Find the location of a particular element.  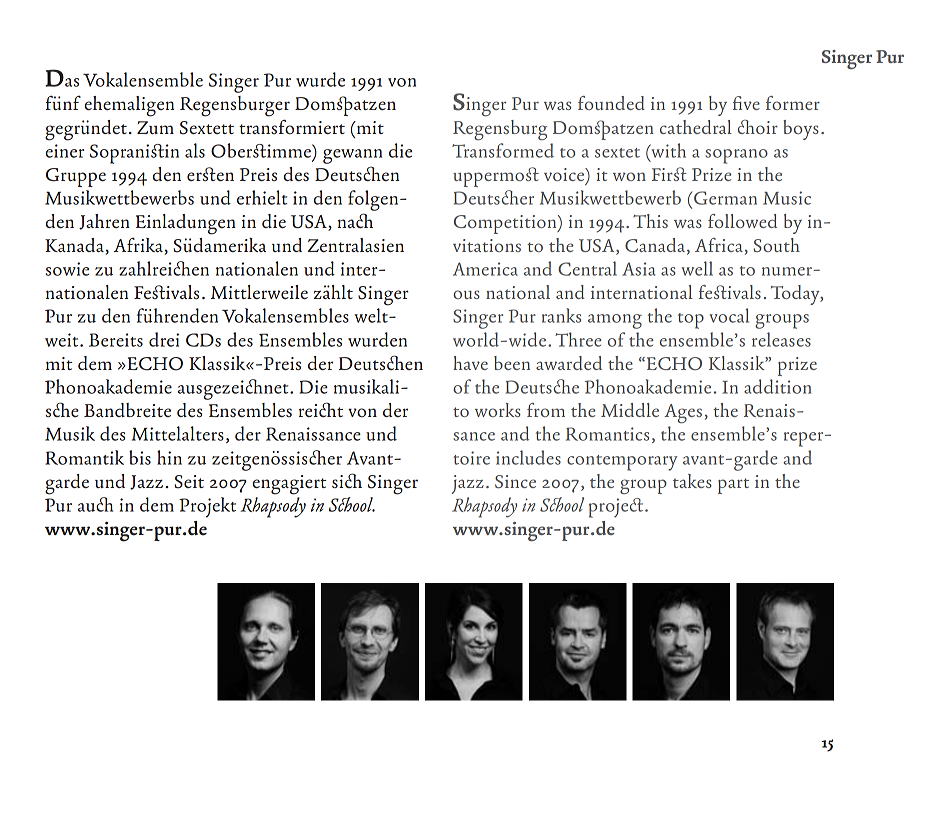

works is located at coordinates (498, 410).
